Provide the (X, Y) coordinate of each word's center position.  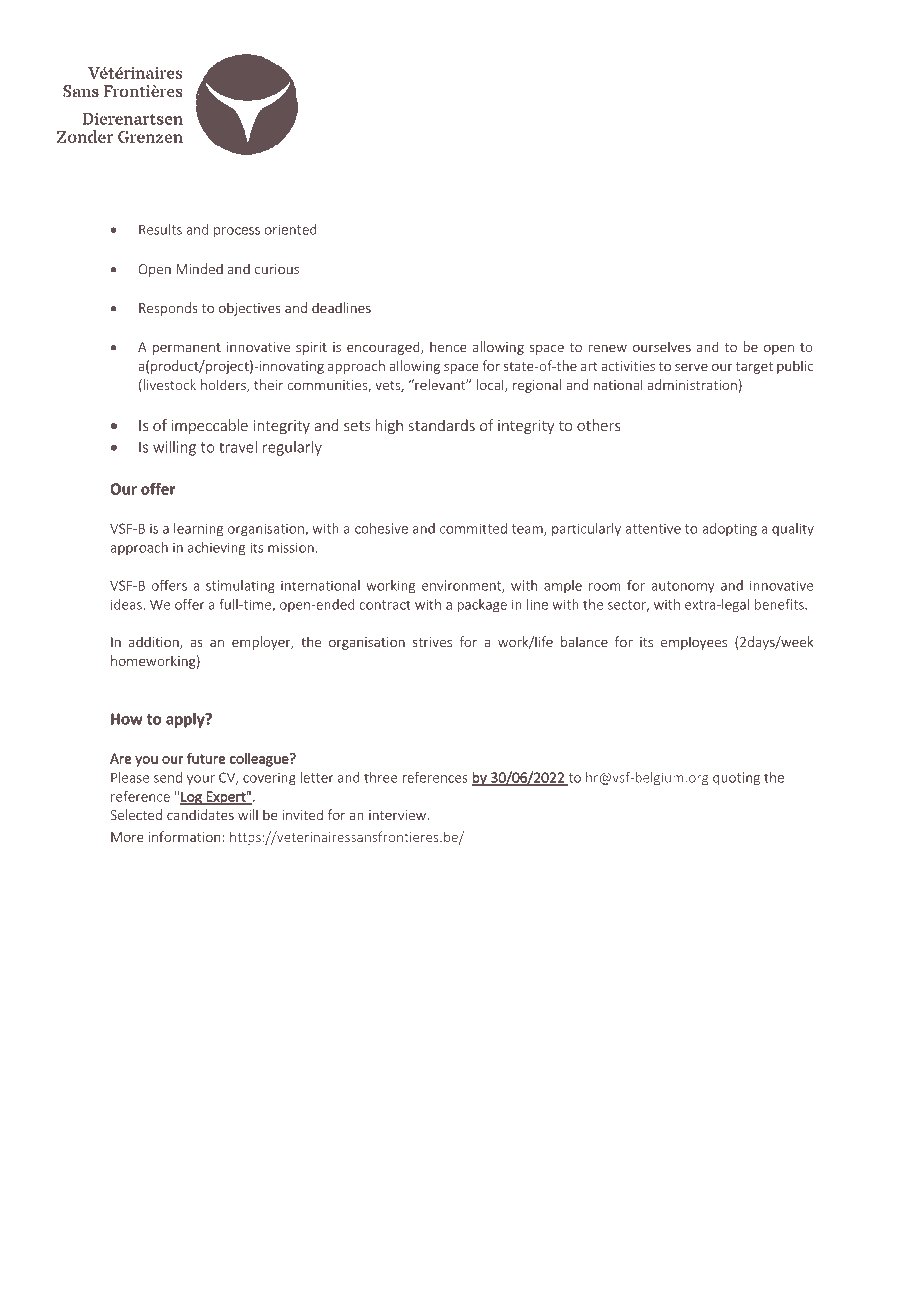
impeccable (209, 426)
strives (432, 642)
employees (694, 643)
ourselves (662, 346)
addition (155, 642)
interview (399, 815)
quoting (735, 779)
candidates (200, 814)
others (598, 425)
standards (442, 425)
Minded (199, 268)
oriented (291, 229)
